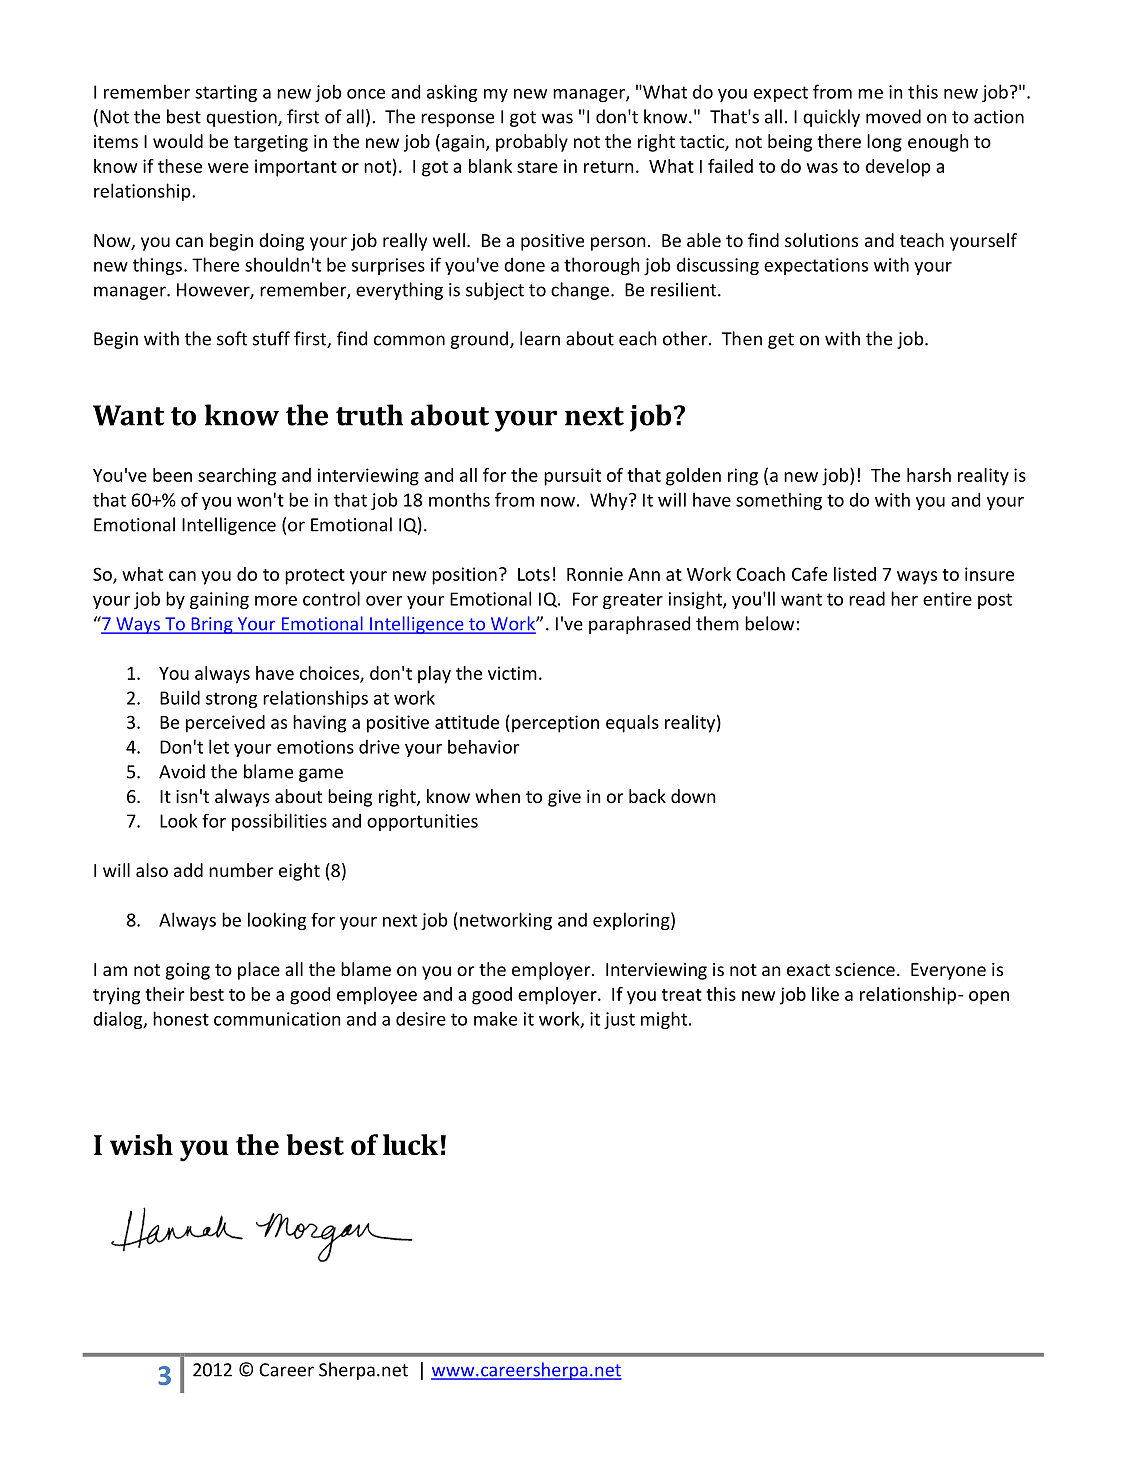 The height and width of the screenshot is (1457, 1126). Describe the element at coordinates (411, 1145) in the screenshot. I see `luck` at that location.
